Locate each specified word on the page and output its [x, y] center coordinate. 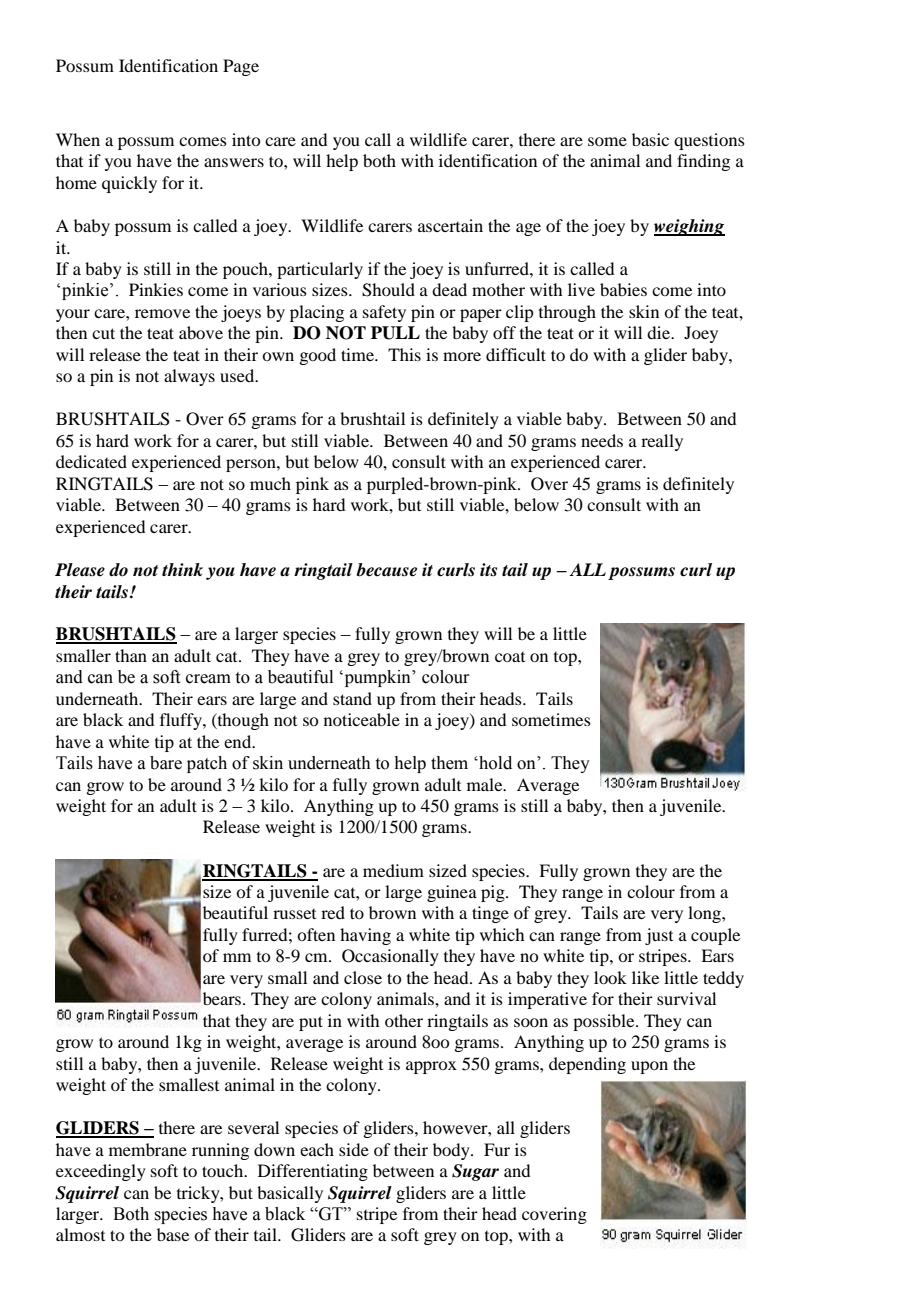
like [645, 977]
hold [494, 763]
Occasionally [390, 957]
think [182, 569]
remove [162, 313]
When [78, 139]
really [662, 442]
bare [166, 763]
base [173, 1234]
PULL [395, 333]
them [449, 763]
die [659, 332]
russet [294, 914]
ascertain [450, 225]
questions [709, 141]
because [386, 570]
